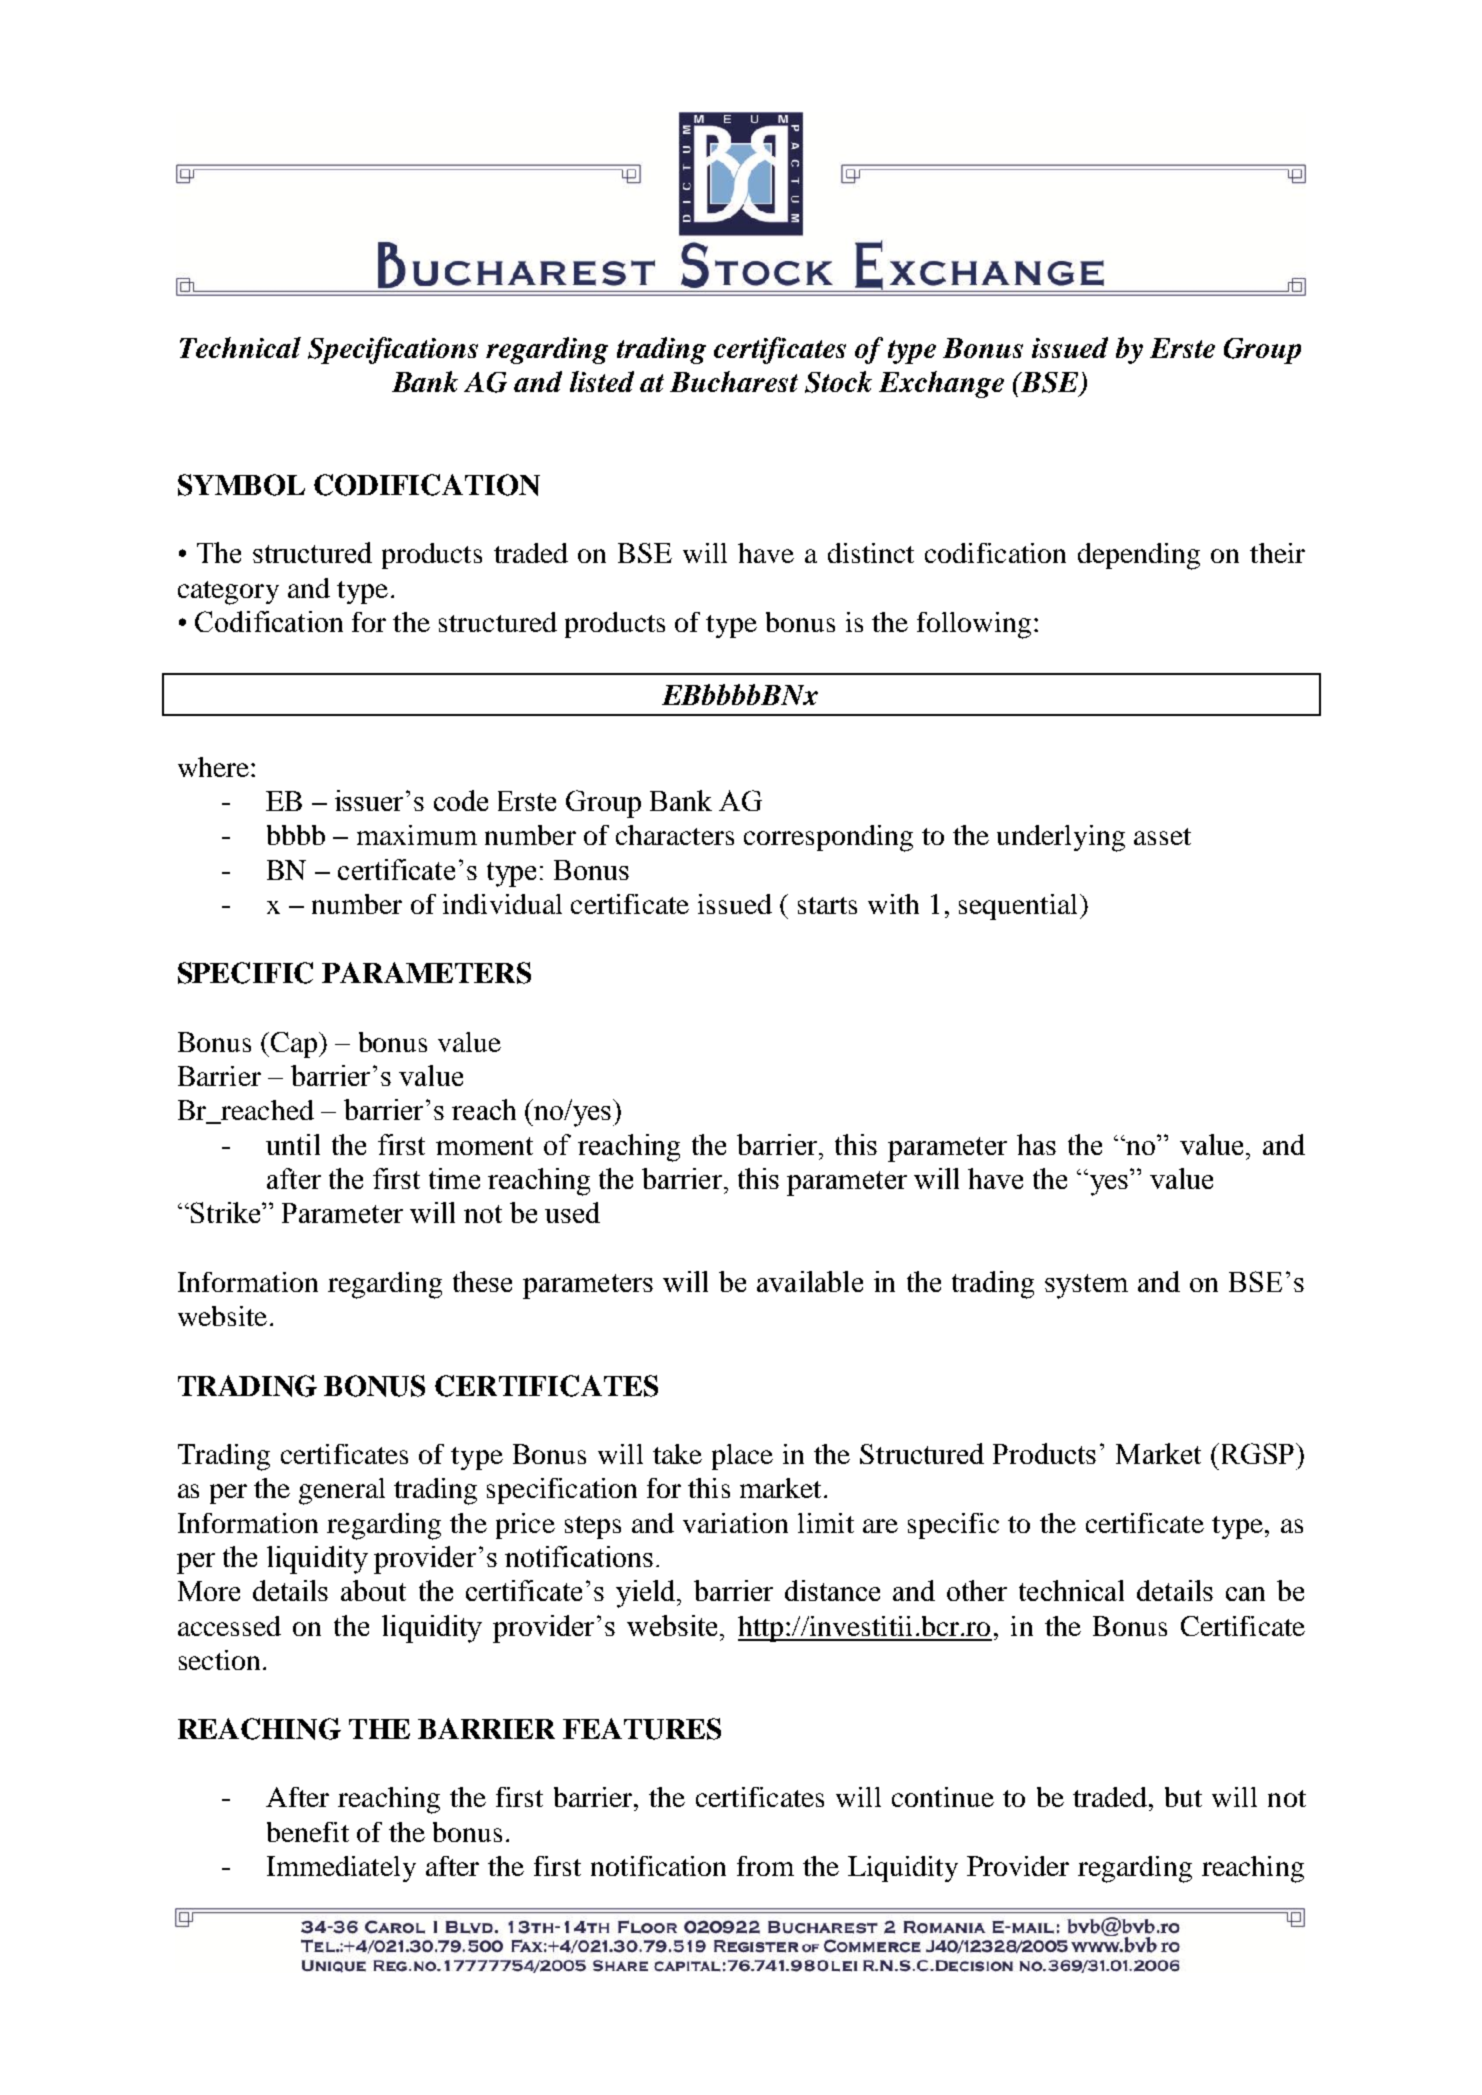 The image size is (1482, 2095). I want to click on has, so click(1036, 1144).
